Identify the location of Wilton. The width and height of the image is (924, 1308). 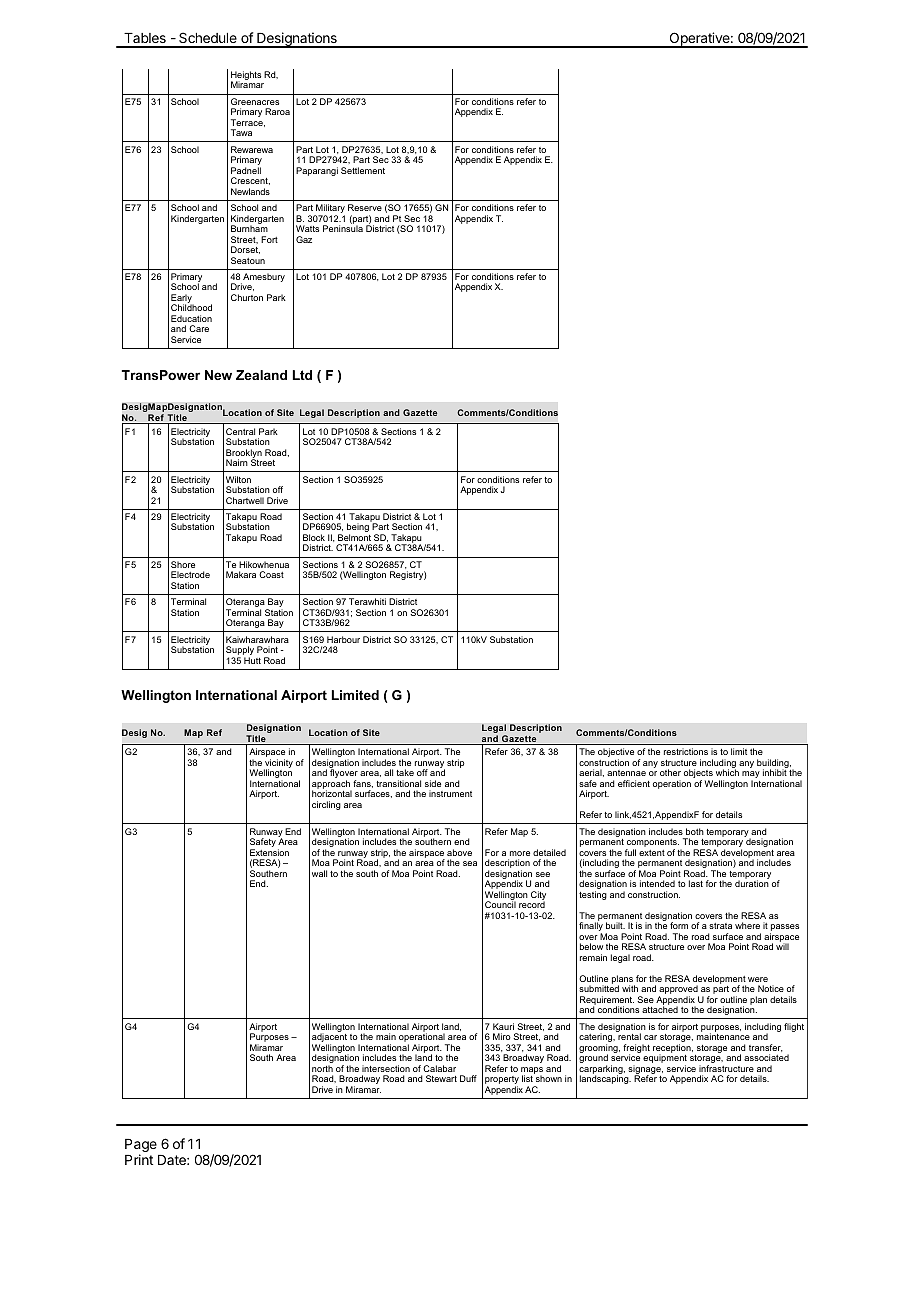
(238, 479).
